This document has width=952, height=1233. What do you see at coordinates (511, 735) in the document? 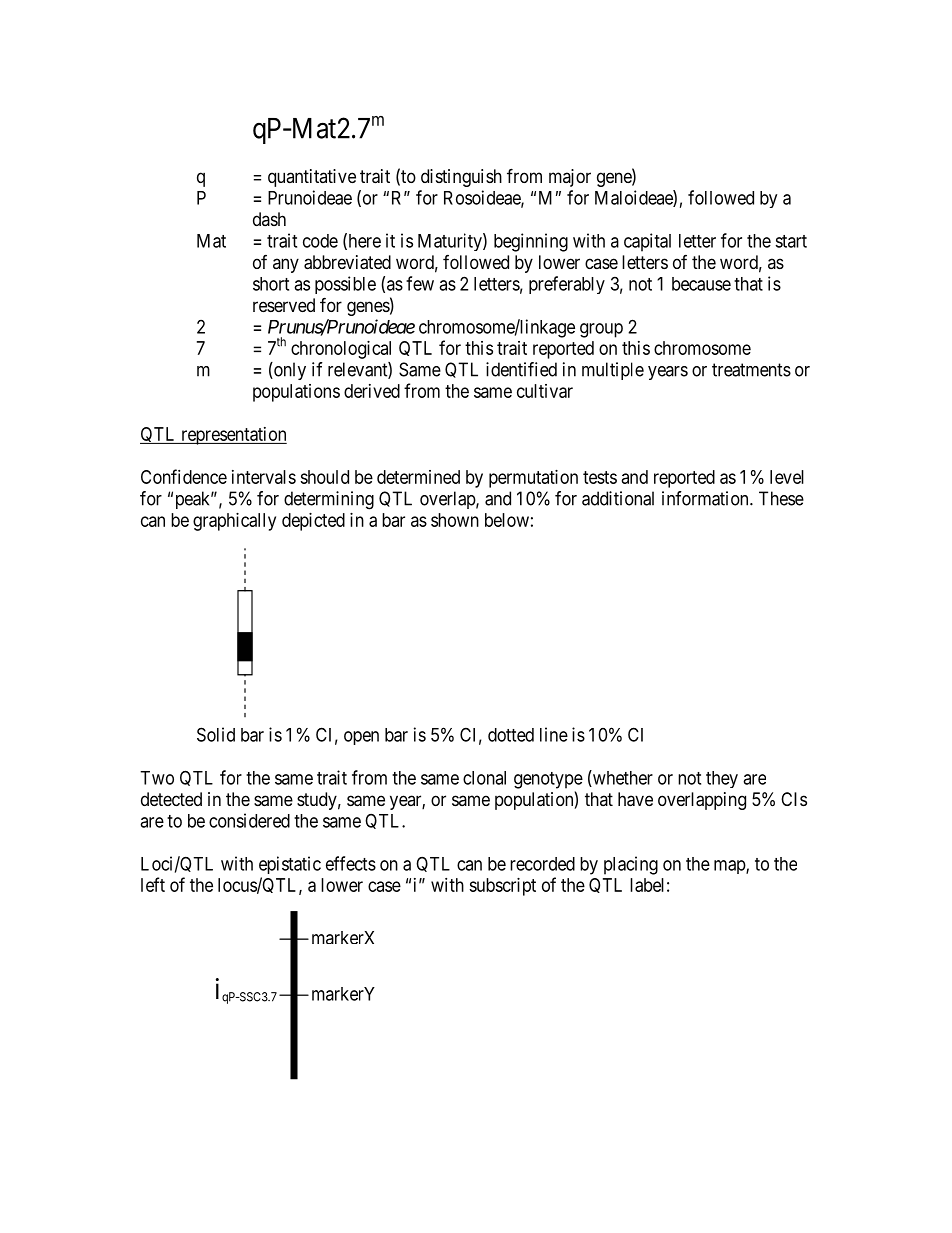
I see `dotted` at bounding box center [511, 735].
